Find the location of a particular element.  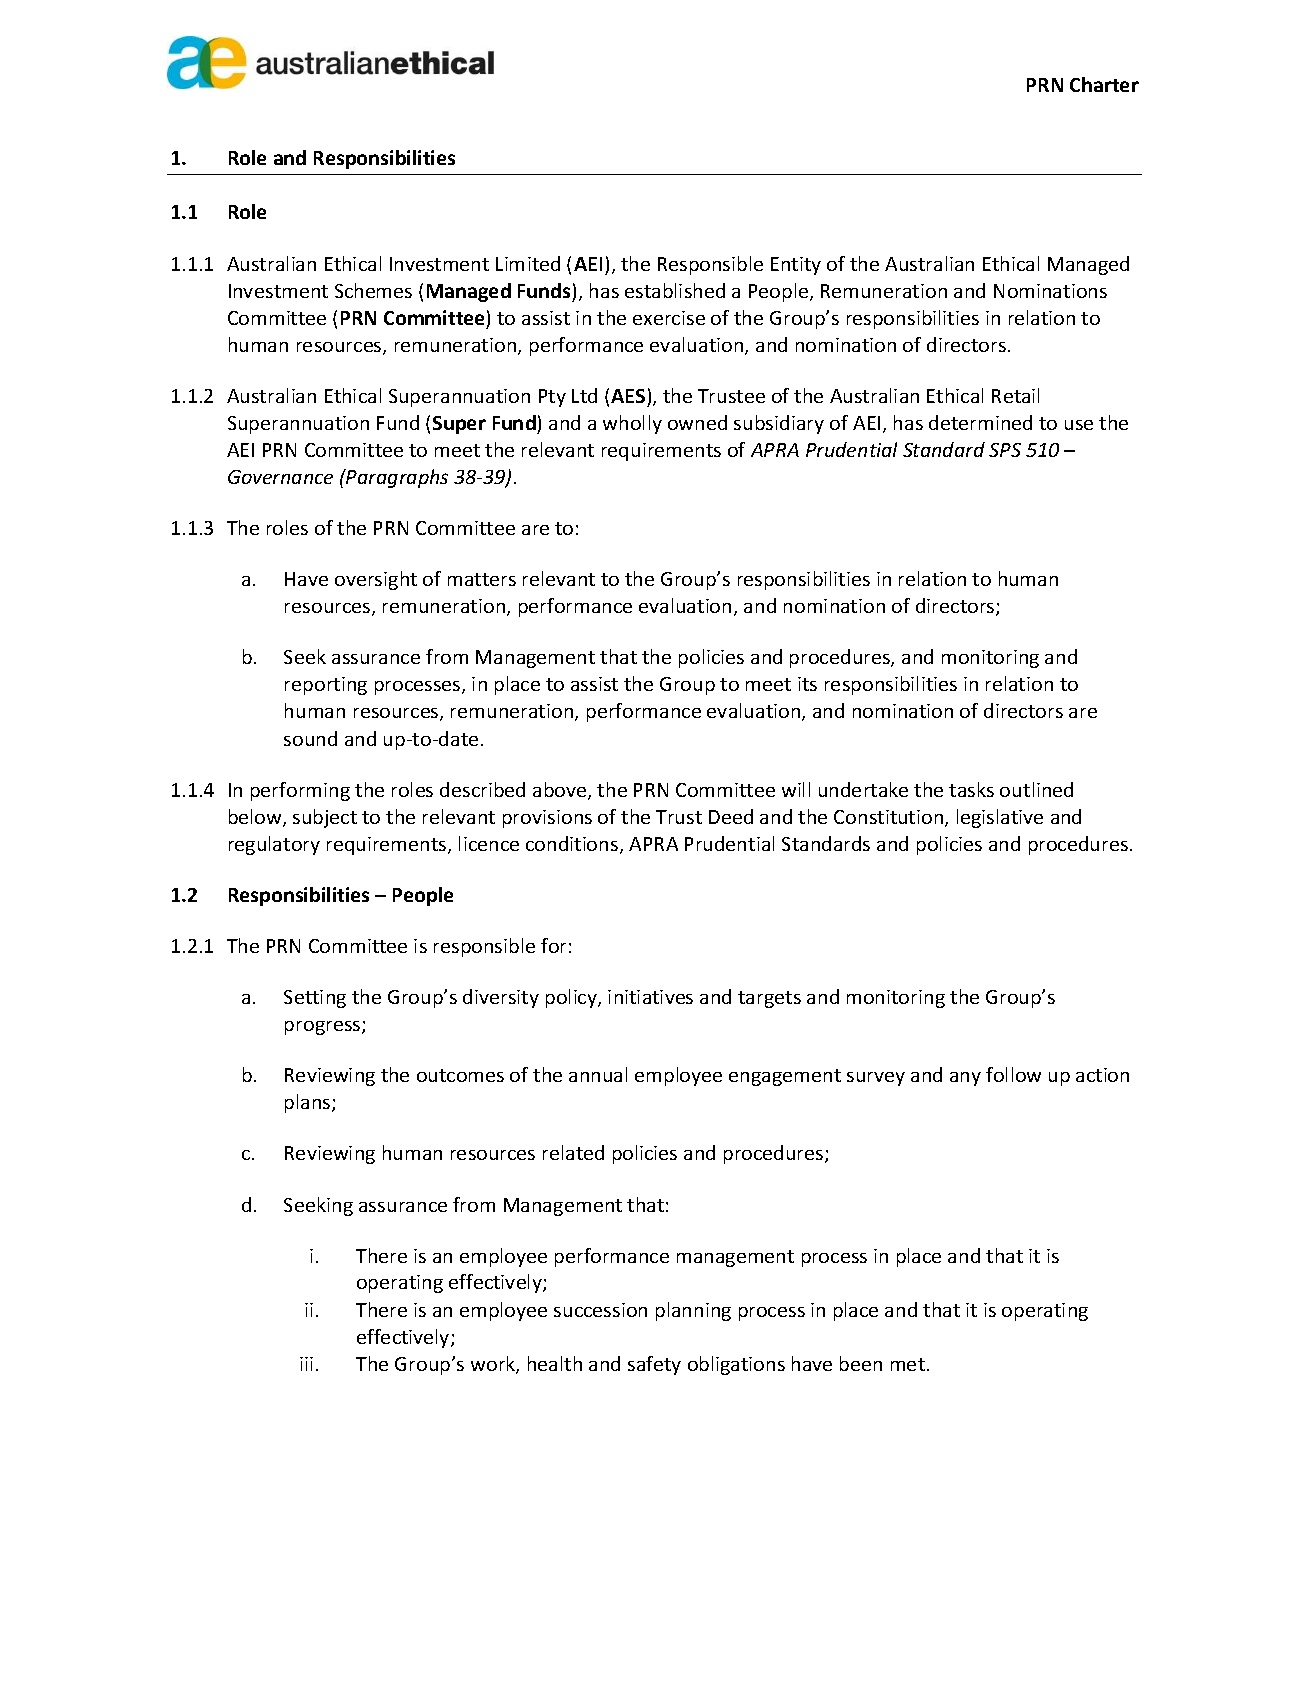

Paragraphs is located at coordinates (396, 478).
